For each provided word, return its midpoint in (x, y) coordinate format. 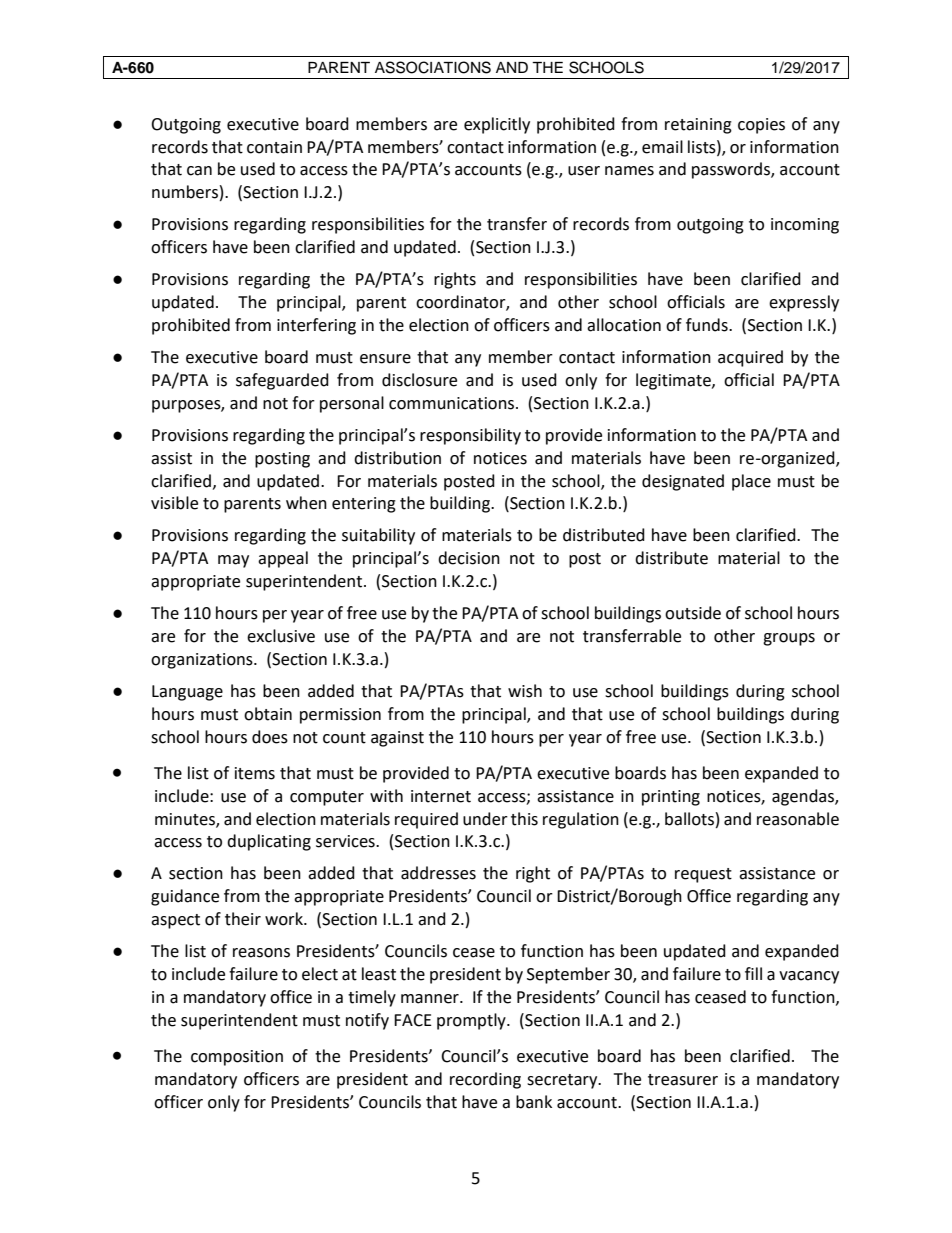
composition (237, 1058)
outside (693, 613)
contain (274, 147)
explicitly (497, 125)
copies (761, 126)
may (233, 561)
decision (469, 558)
